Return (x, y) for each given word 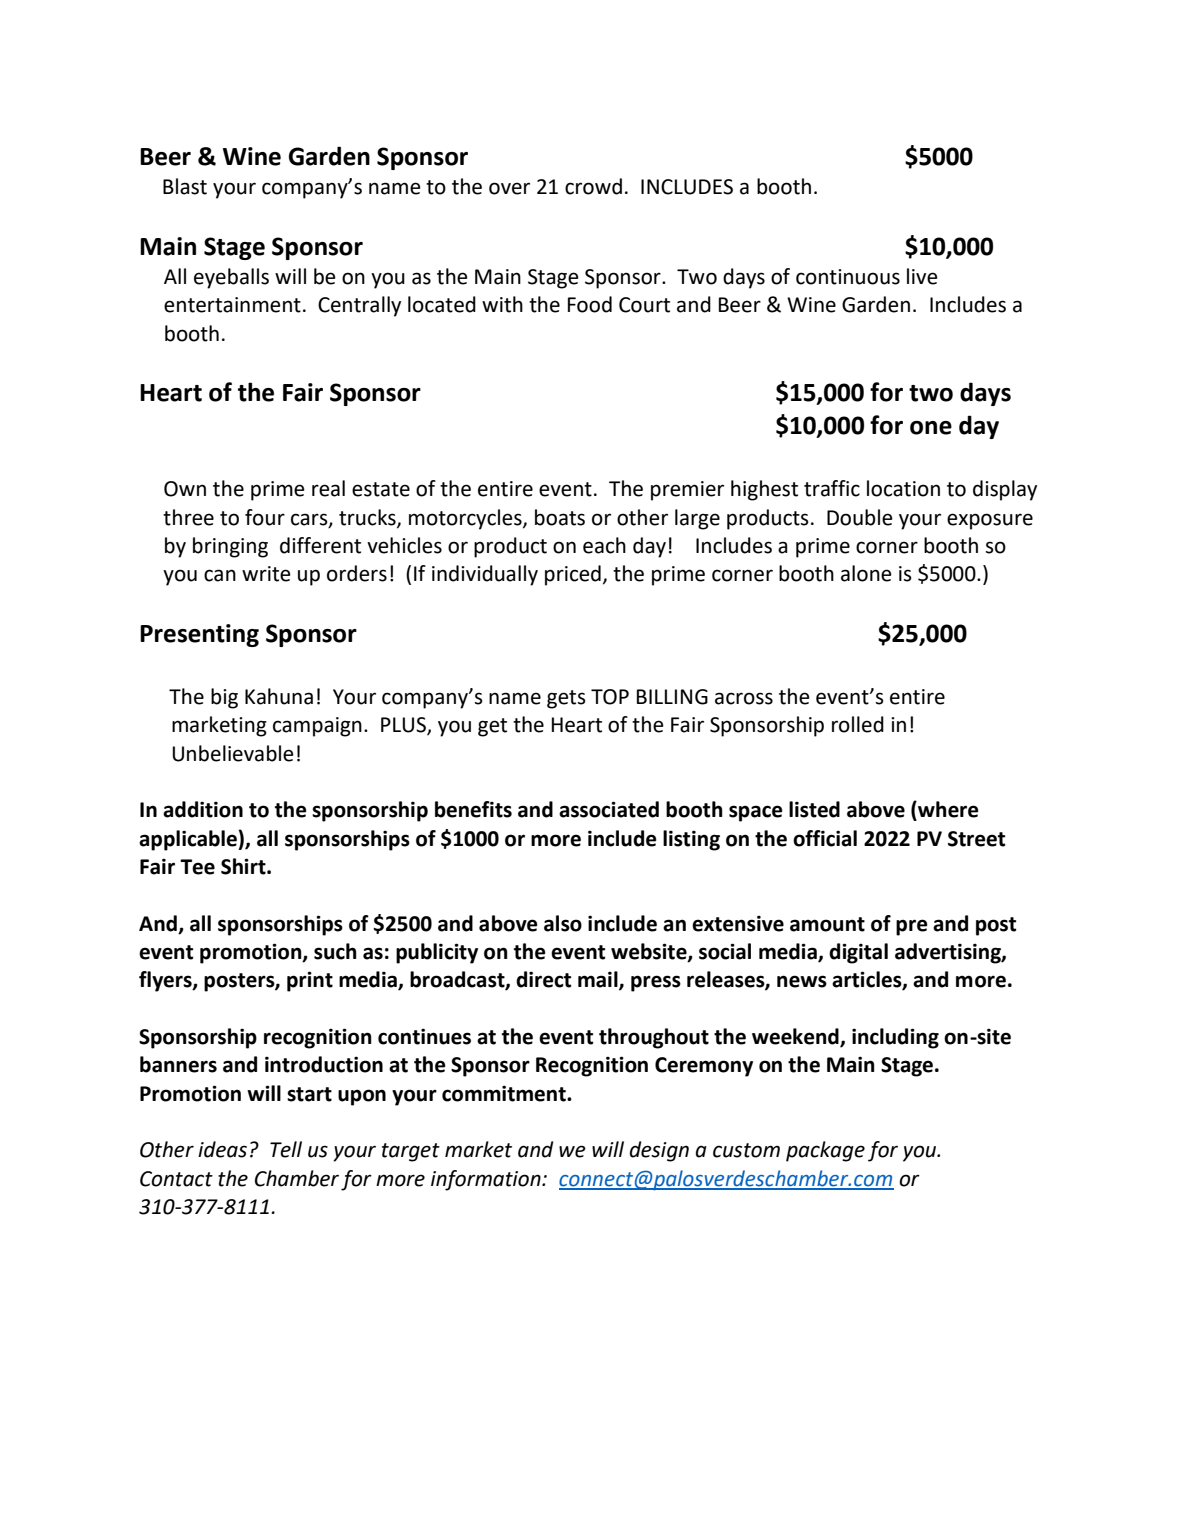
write (266, 574)
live (922, 276)
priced (573, 575)
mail (599, 980)
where (947, 810)
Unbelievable (233, 753)
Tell (286, 1149)
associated (609, 809)
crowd (593, 186)
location (903, 488)
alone (866, 573)
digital (858, 953)
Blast (185, 186)
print (310, 981)
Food (590, 304)
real (328, 488)
